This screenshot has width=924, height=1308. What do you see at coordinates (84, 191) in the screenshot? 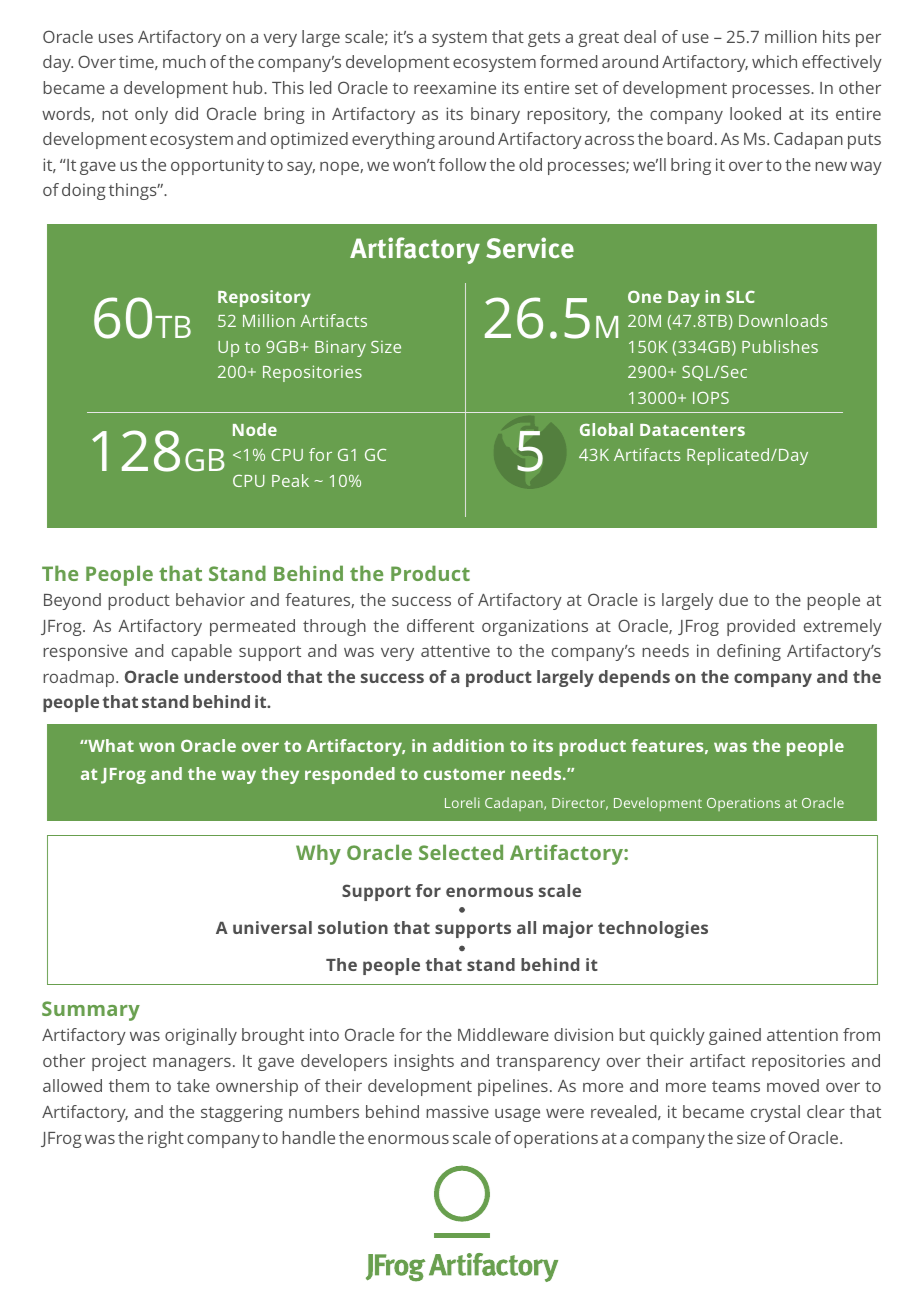
I see `doing` at bounding box center [84, 191].
